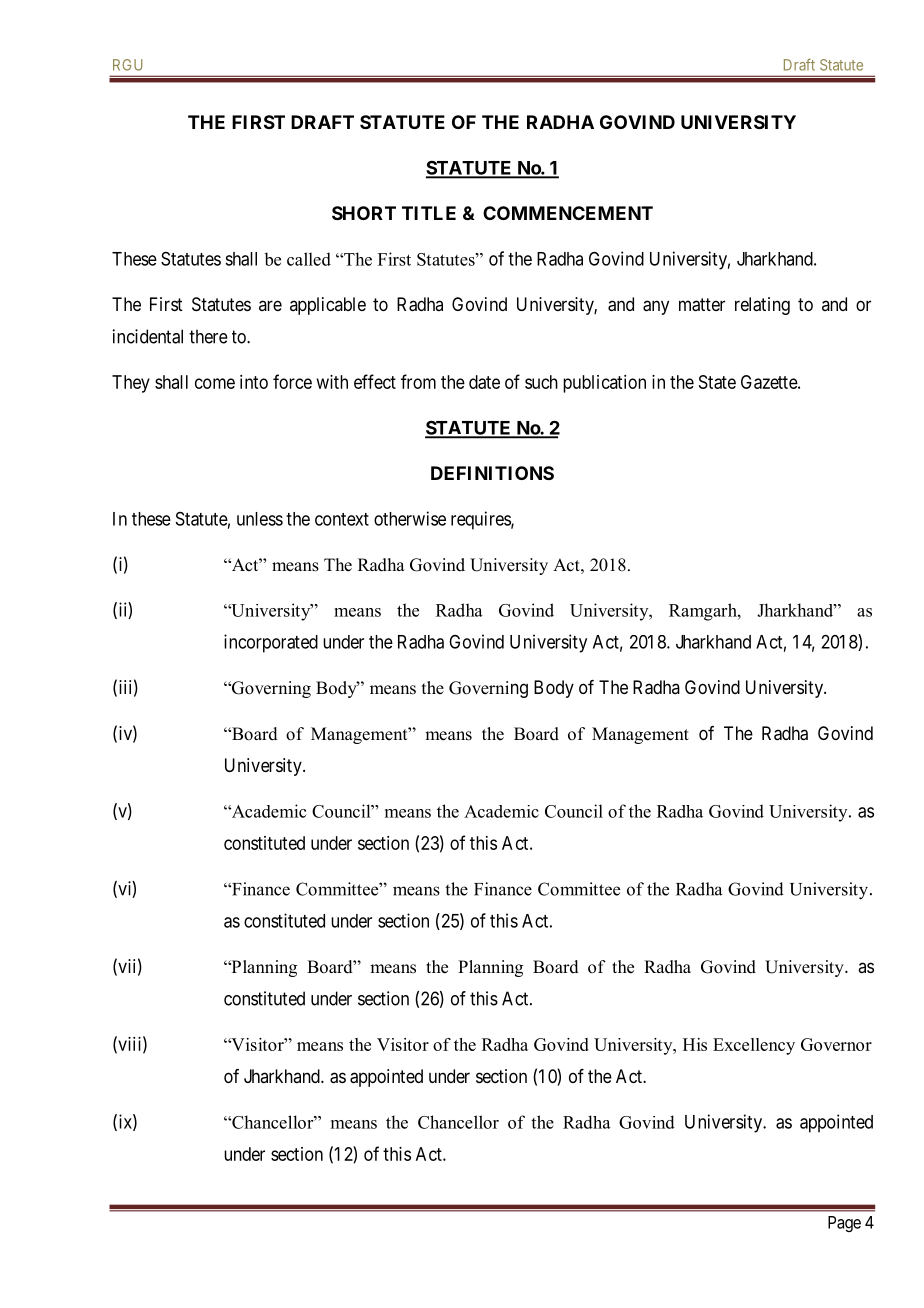  Describe the element at coordinates (836, 1044) in the screenshot. I see `Governor` at that location.
